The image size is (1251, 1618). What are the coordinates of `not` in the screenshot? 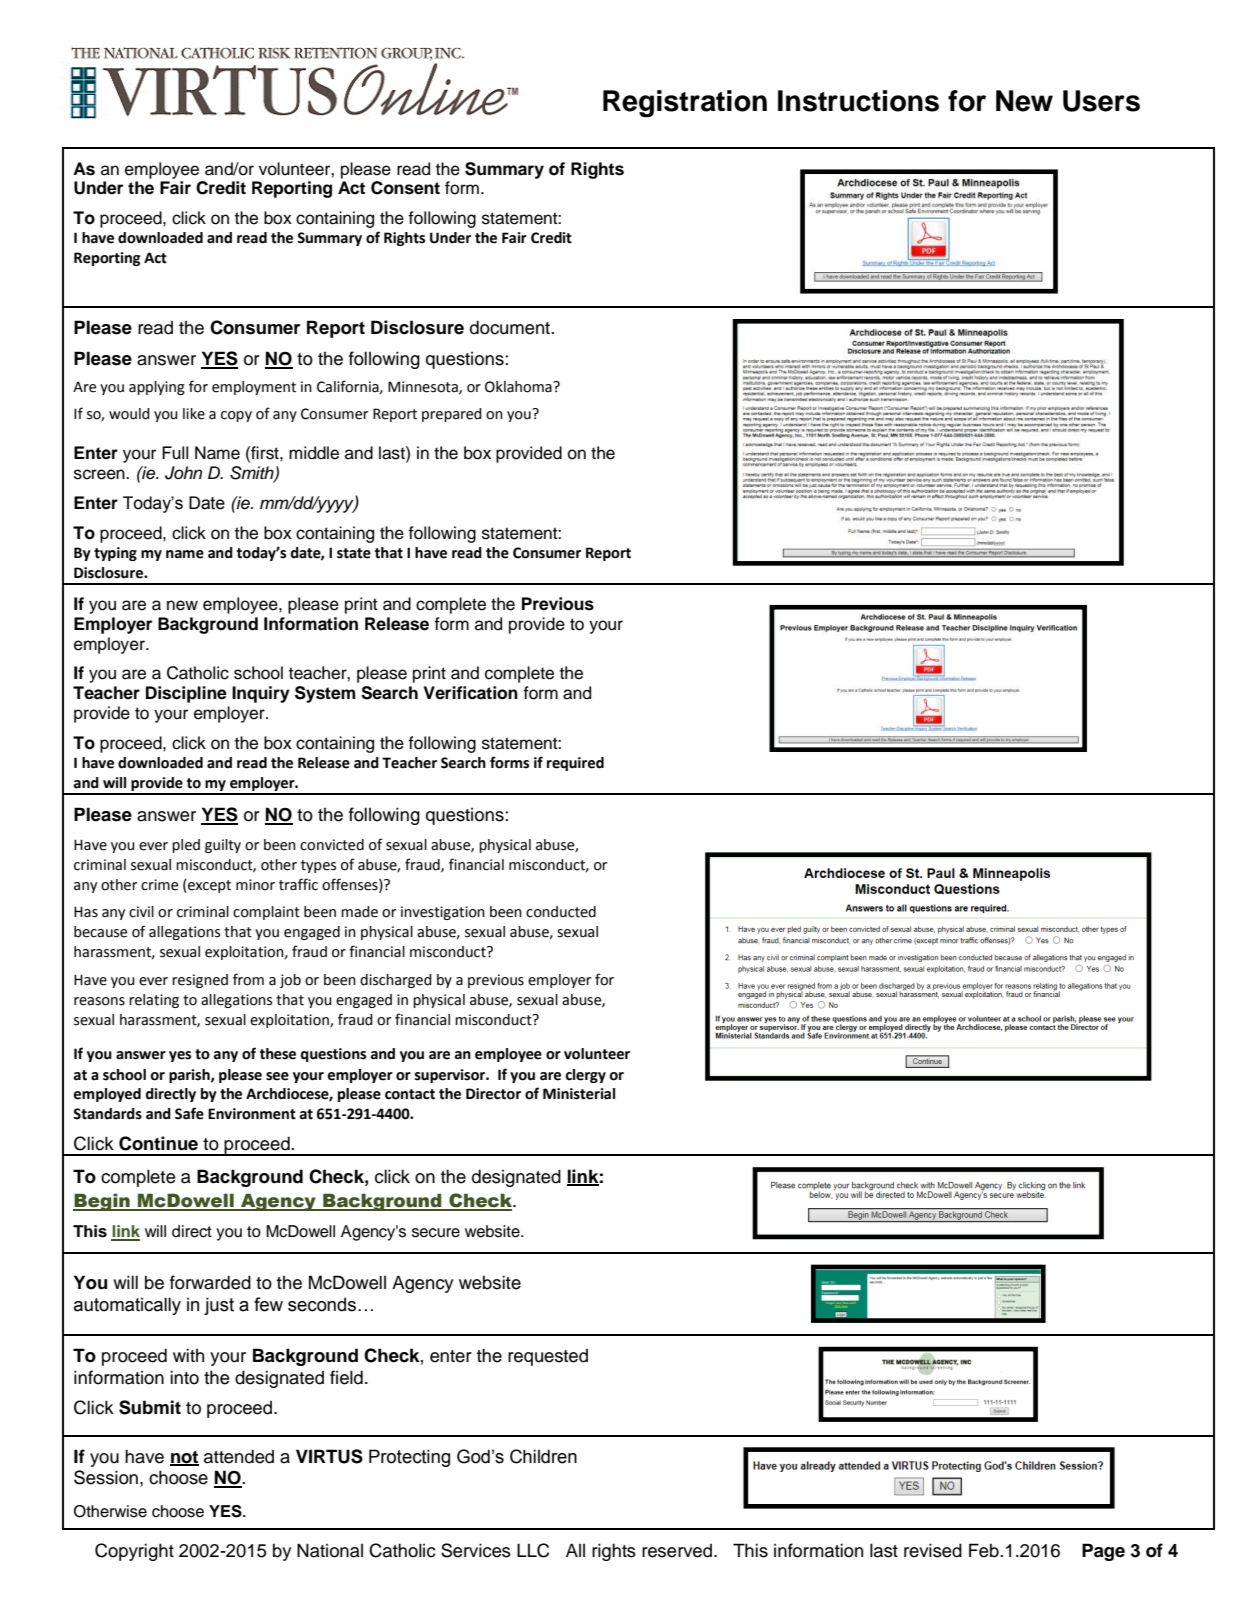 It's located at (184, 1458).
